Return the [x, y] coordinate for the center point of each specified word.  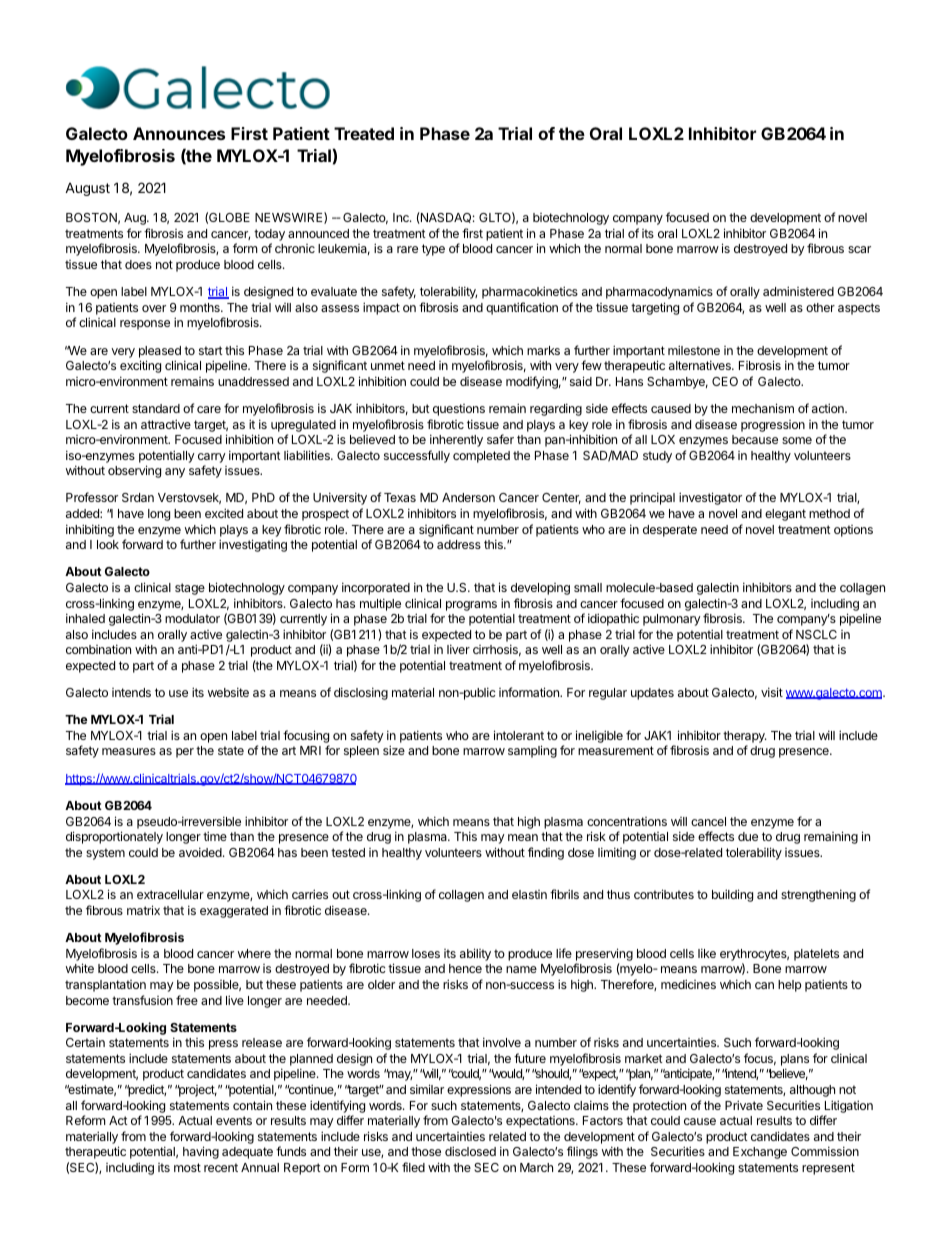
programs [471, 606]
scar [859, 249]
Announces [179, 133]
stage [190, 589]
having [201, 1152]
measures [129, 751]
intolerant [519, 735]
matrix [143, 910]
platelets [816, 955]
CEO [725, 381]
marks [543, 350]
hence [465, 968]
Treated [364, 133]
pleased [160, 352]
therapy [745, 738]
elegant [785, 515]
